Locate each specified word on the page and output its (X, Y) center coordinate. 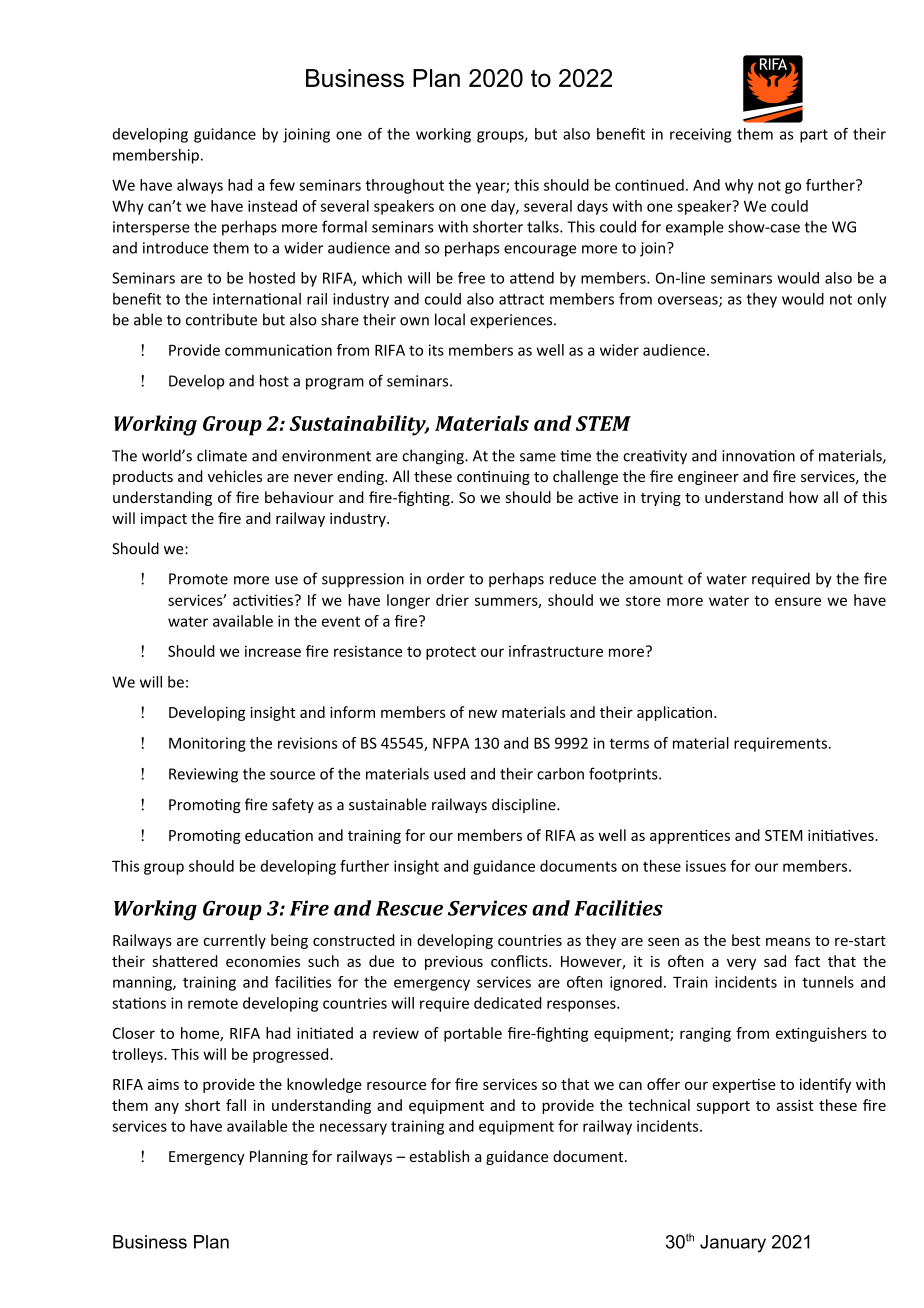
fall (236, 1105)
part (814, 136)
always (200, 186)
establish (439, 1156)
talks (544, 227)
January (733, 1244)
